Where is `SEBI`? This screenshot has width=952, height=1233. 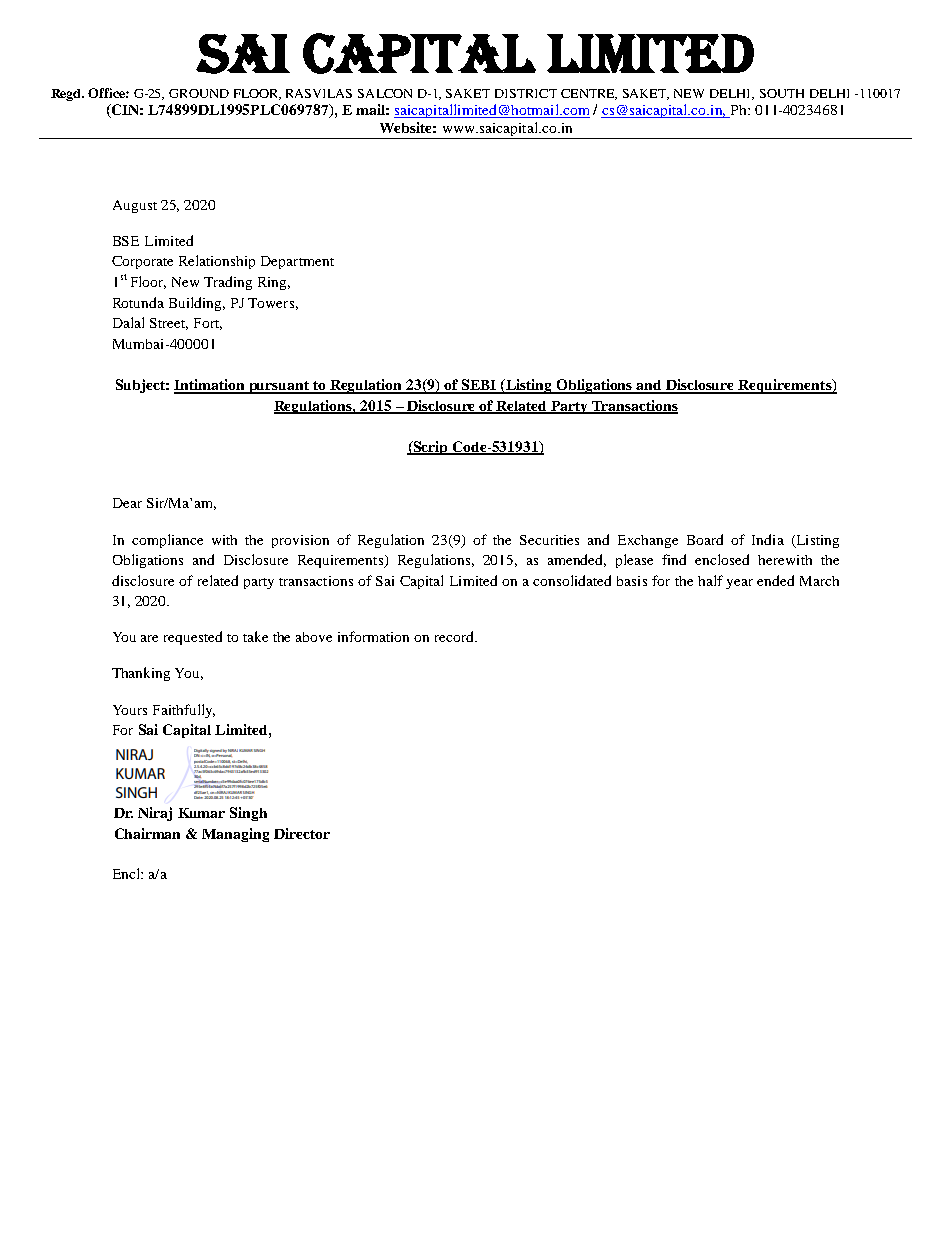
SEBI is located at coordinates (479, 386).
